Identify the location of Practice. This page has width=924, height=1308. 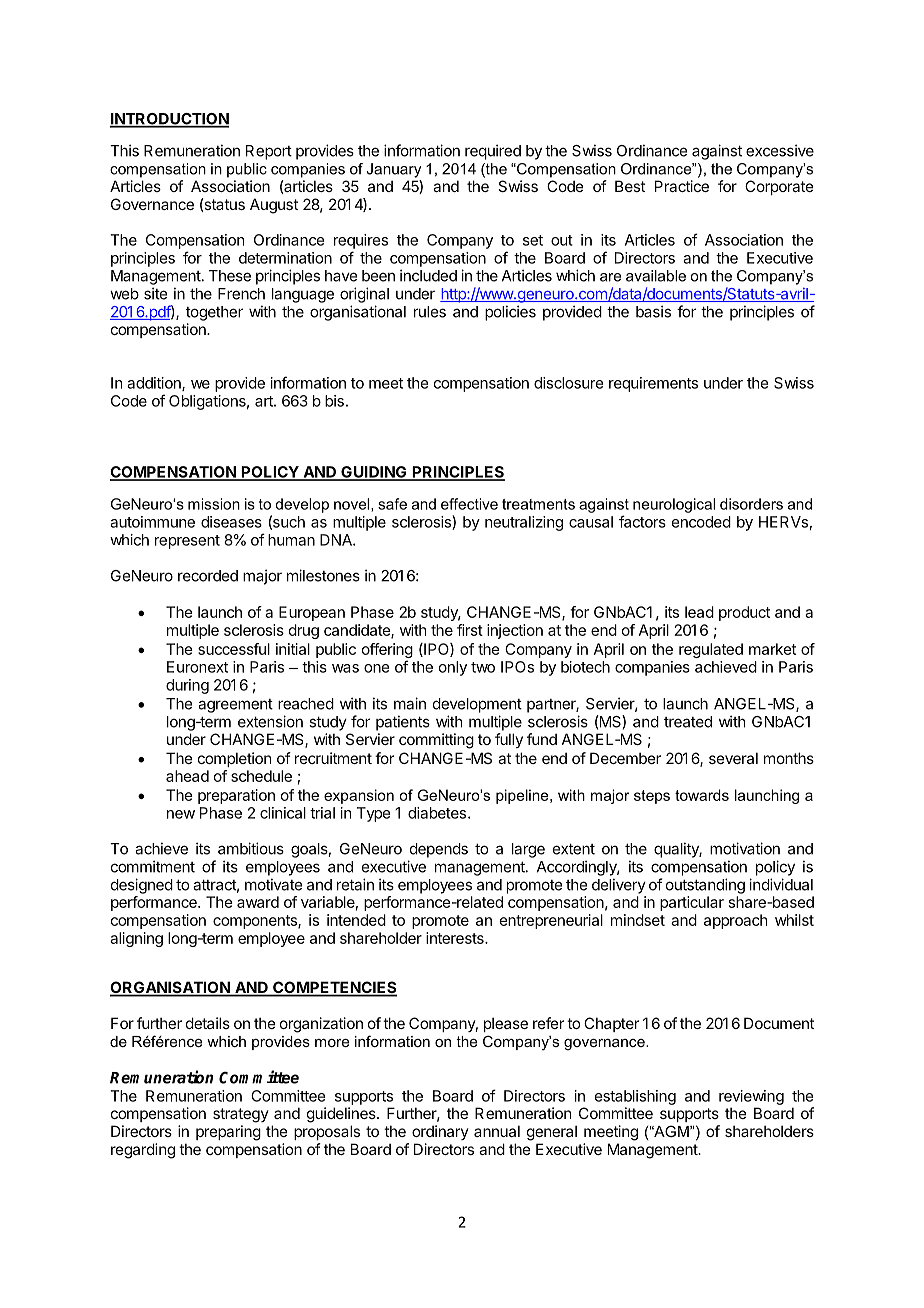
(682, 186).
